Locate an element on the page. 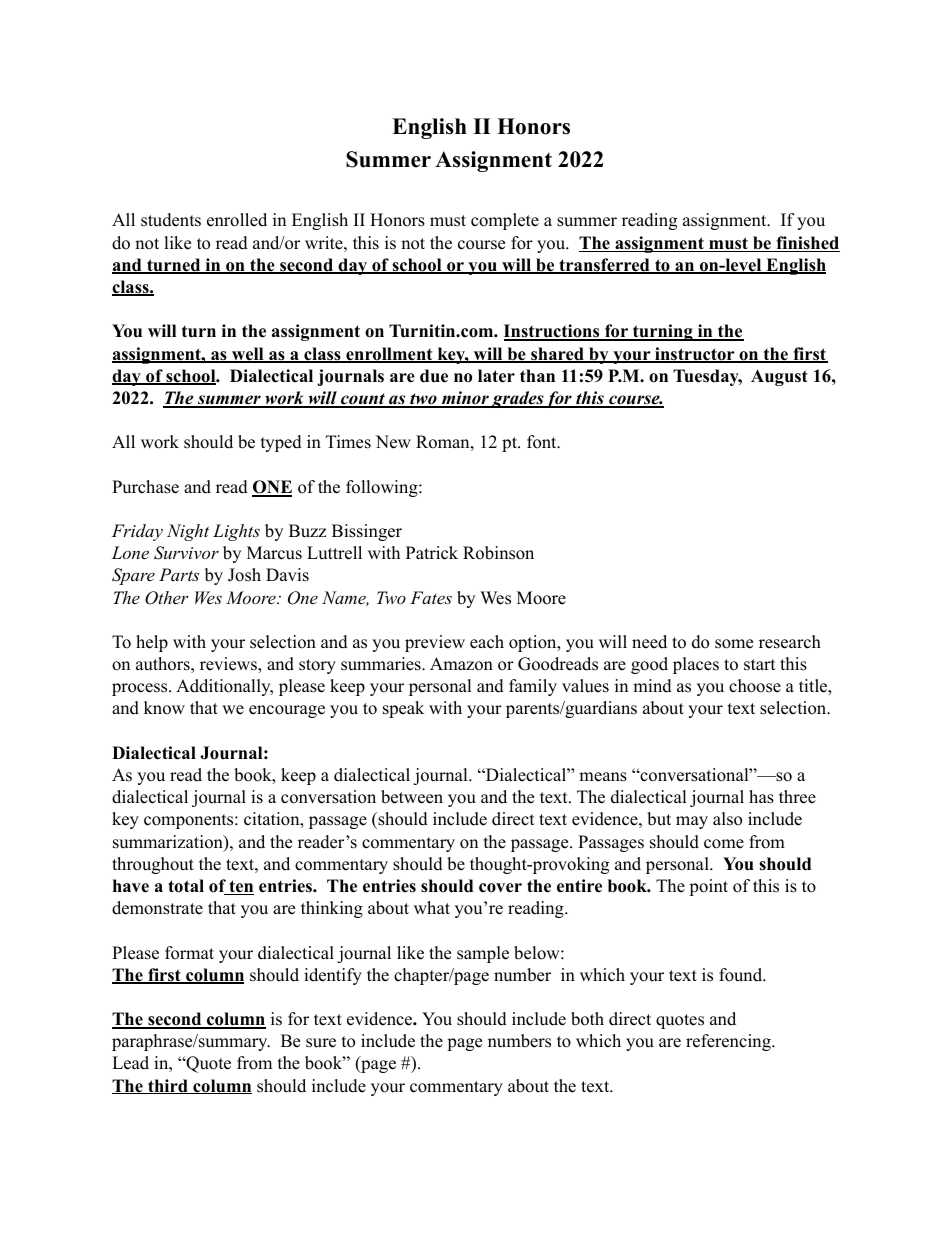 The height and width of the document is (1233, 952). complete is located at coordinates (505, 221).
